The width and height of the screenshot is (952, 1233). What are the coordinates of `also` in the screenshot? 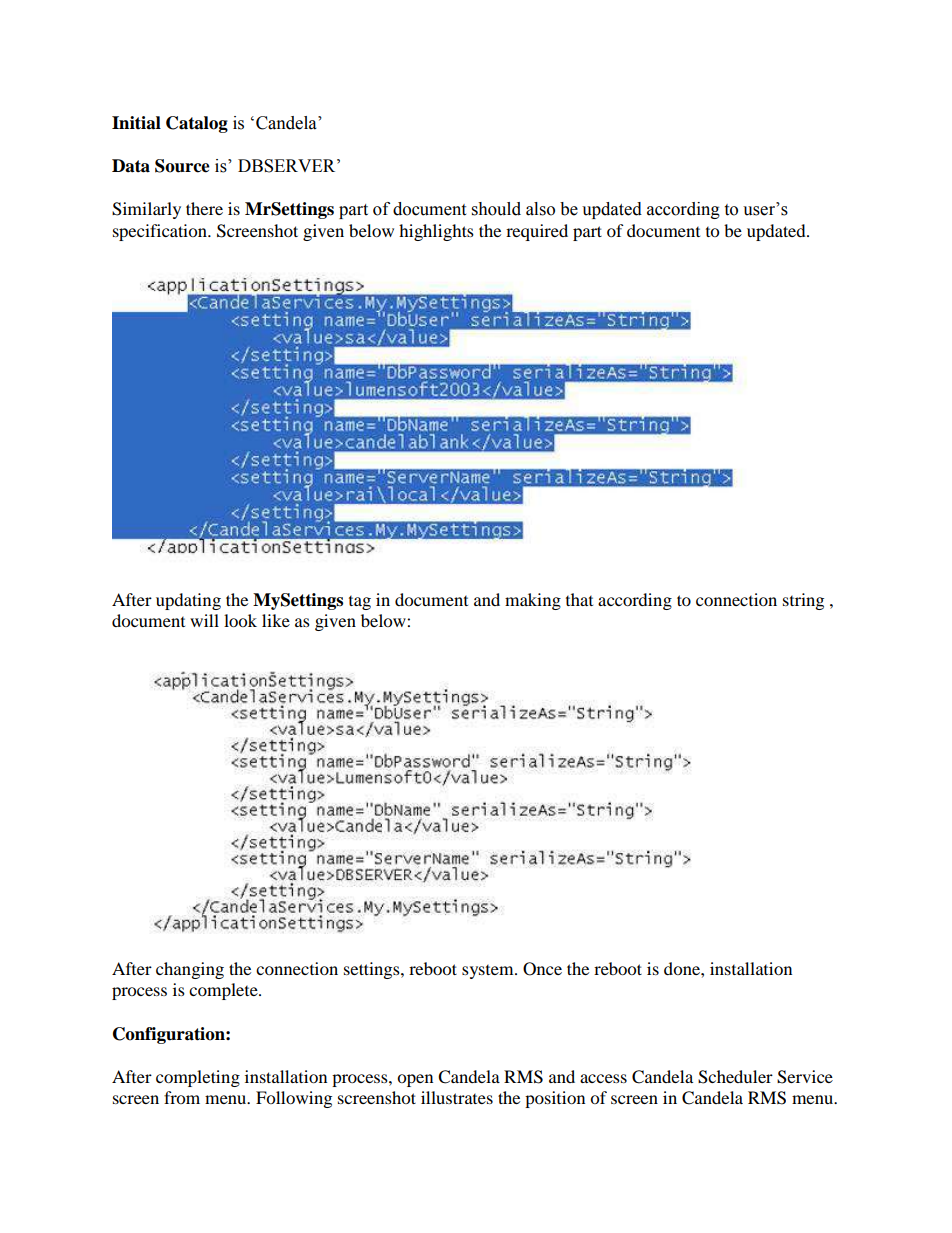 It's located at (540, 209).
